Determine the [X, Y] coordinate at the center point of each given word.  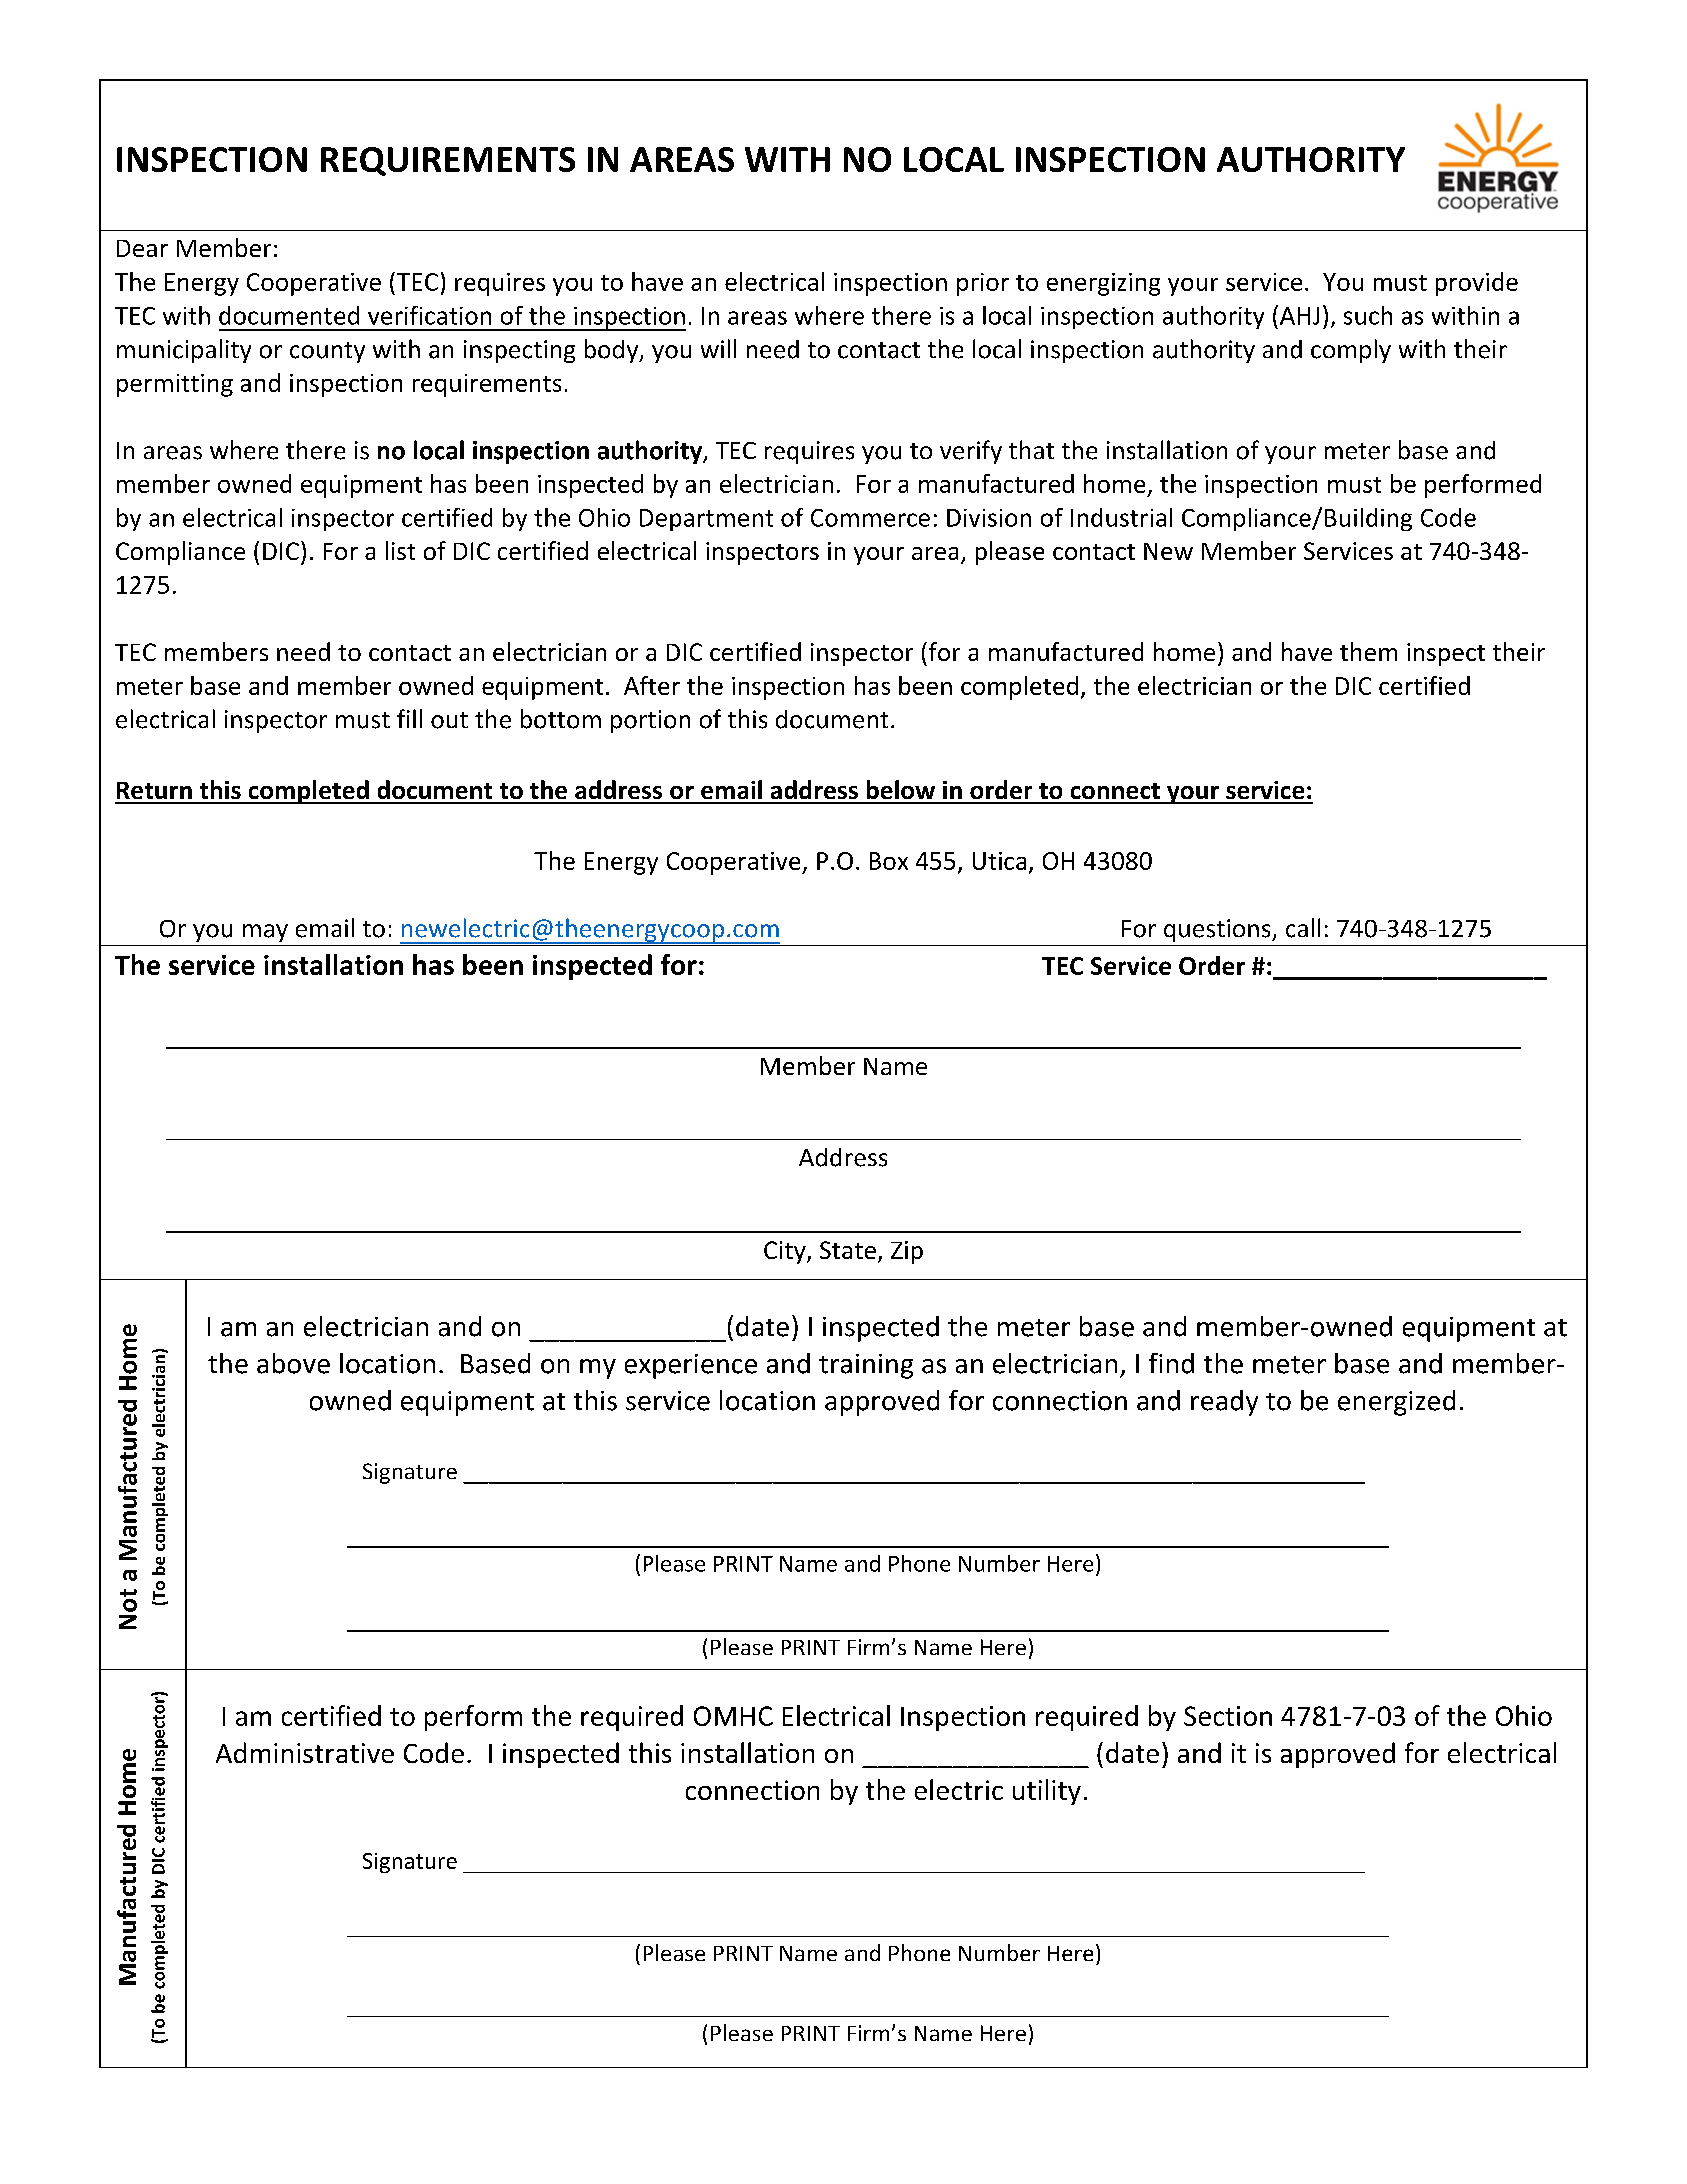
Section [1228, 1716]
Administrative [305, 1752]
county [327, 352]
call [1303, 928]
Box [889, 861]
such [1368, 315]
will [718, 348]
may [265, 933]
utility [1047, 1792]
